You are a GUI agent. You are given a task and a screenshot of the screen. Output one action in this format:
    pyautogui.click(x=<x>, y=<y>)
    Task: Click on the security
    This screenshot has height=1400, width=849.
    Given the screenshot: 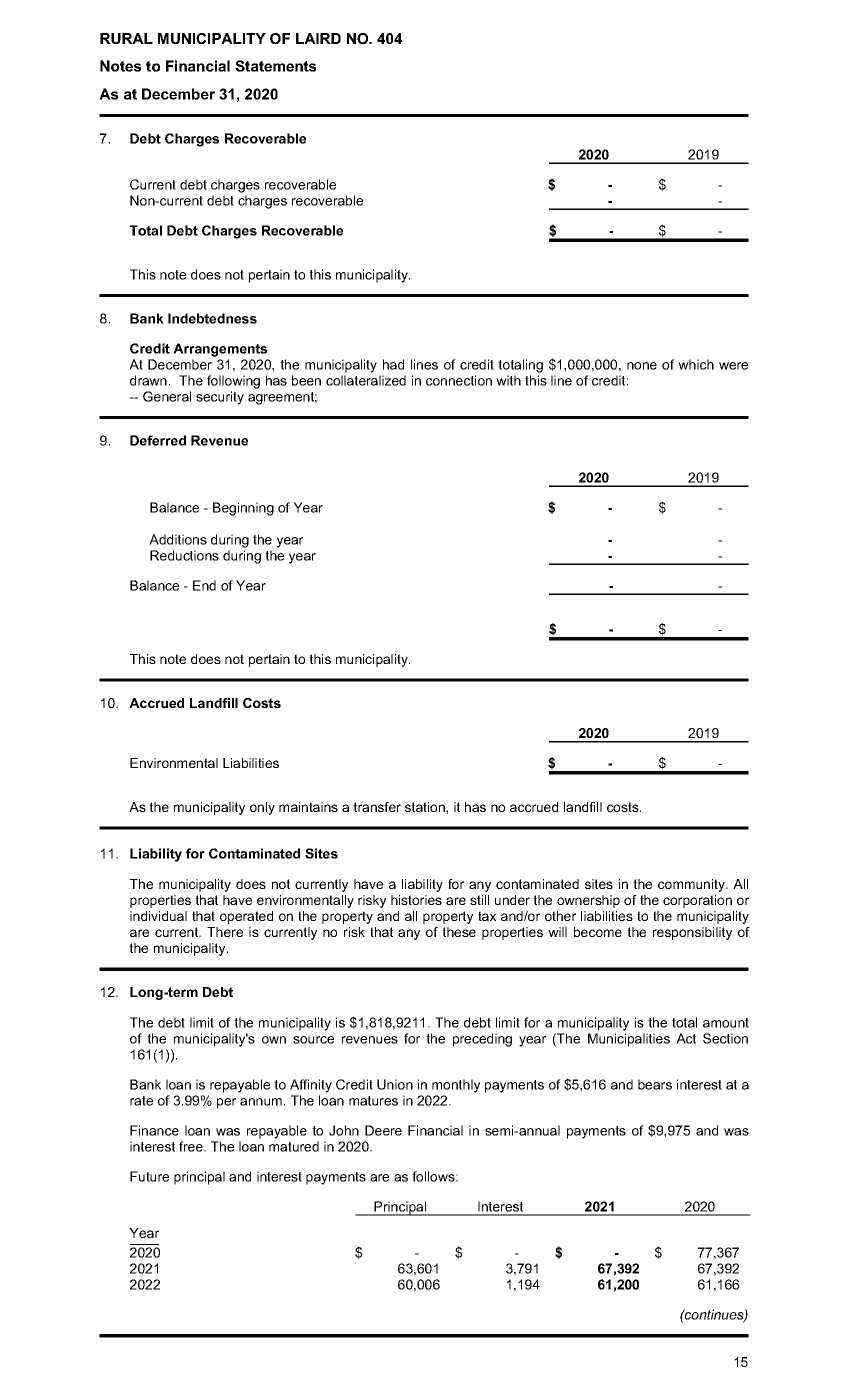 What is the action you would take?
    pyautogui.click(x=220, y=398)
